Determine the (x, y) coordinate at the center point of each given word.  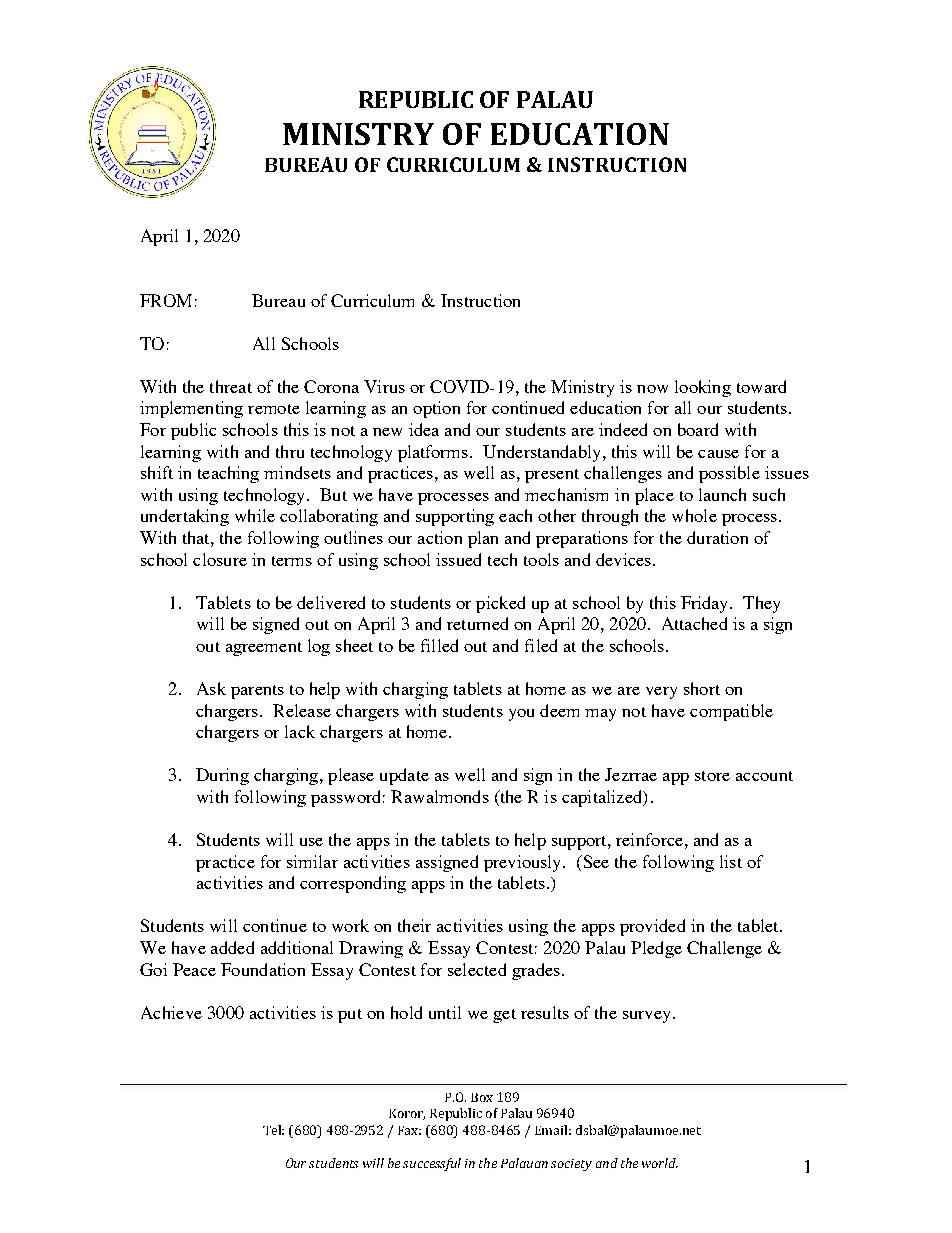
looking (703, 388)
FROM (166, 300)
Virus (384, 386)
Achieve (171, 1012)
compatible (731, 712)
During (222, 776)
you (521, 715)
